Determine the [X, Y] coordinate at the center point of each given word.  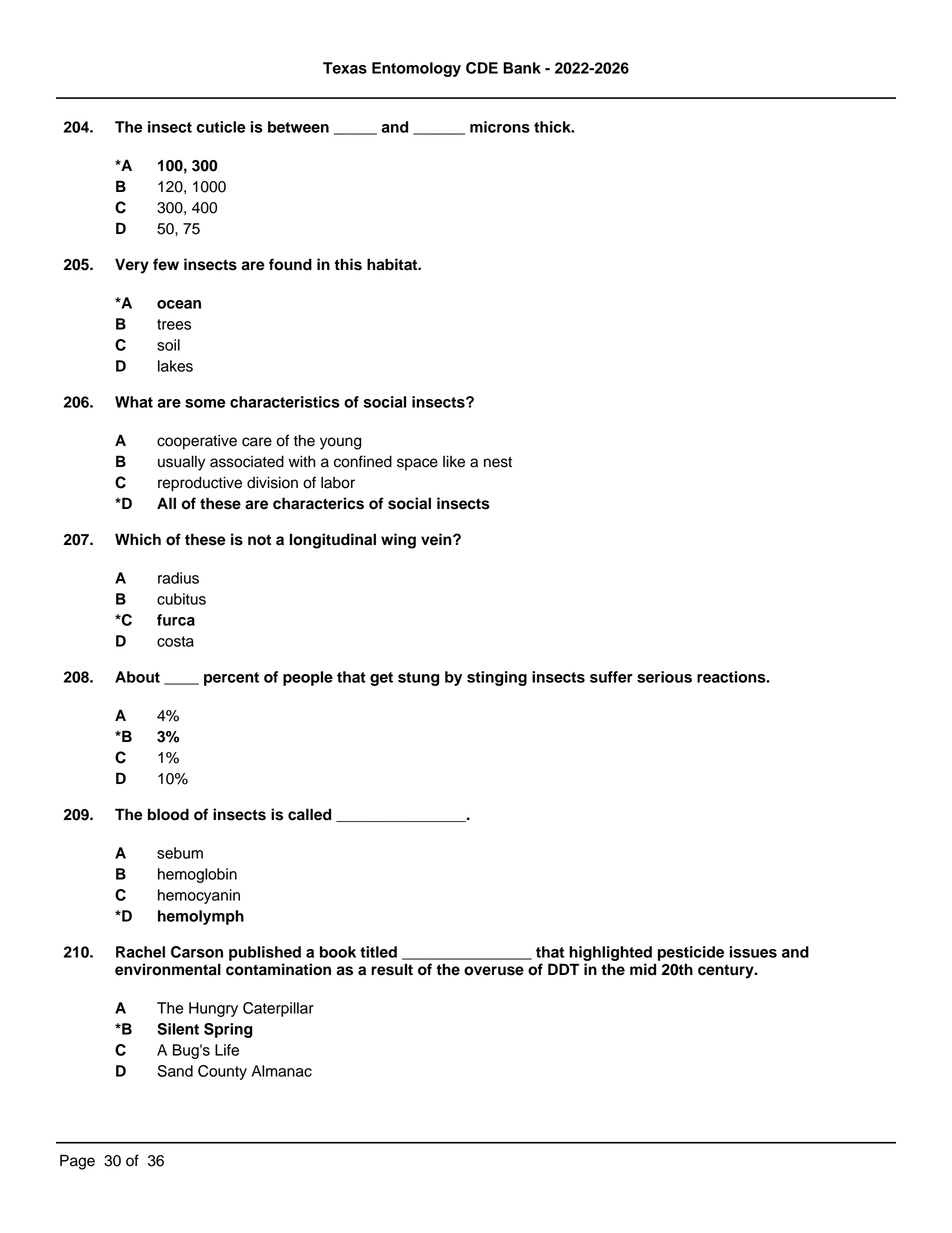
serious [664, 677]
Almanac [281, 1071]
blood [168, 814]
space [417, 464]
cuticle [221, 127]
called [309, 814]
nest [498, 462]
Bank [522, 68]
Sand [175, 1071]
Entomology [416, 69]
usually [181, 463]
